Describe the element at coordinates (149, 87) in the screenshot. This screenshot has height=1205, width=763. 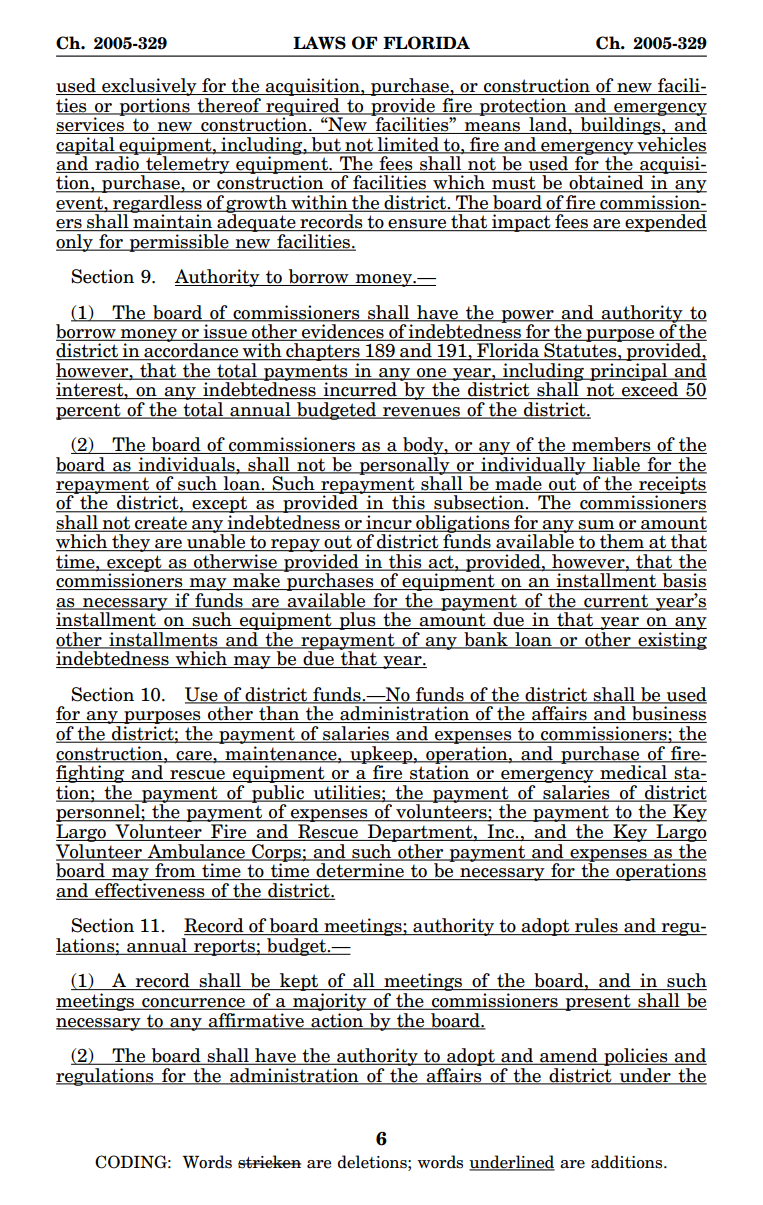
I see `exclusively` at that location.
